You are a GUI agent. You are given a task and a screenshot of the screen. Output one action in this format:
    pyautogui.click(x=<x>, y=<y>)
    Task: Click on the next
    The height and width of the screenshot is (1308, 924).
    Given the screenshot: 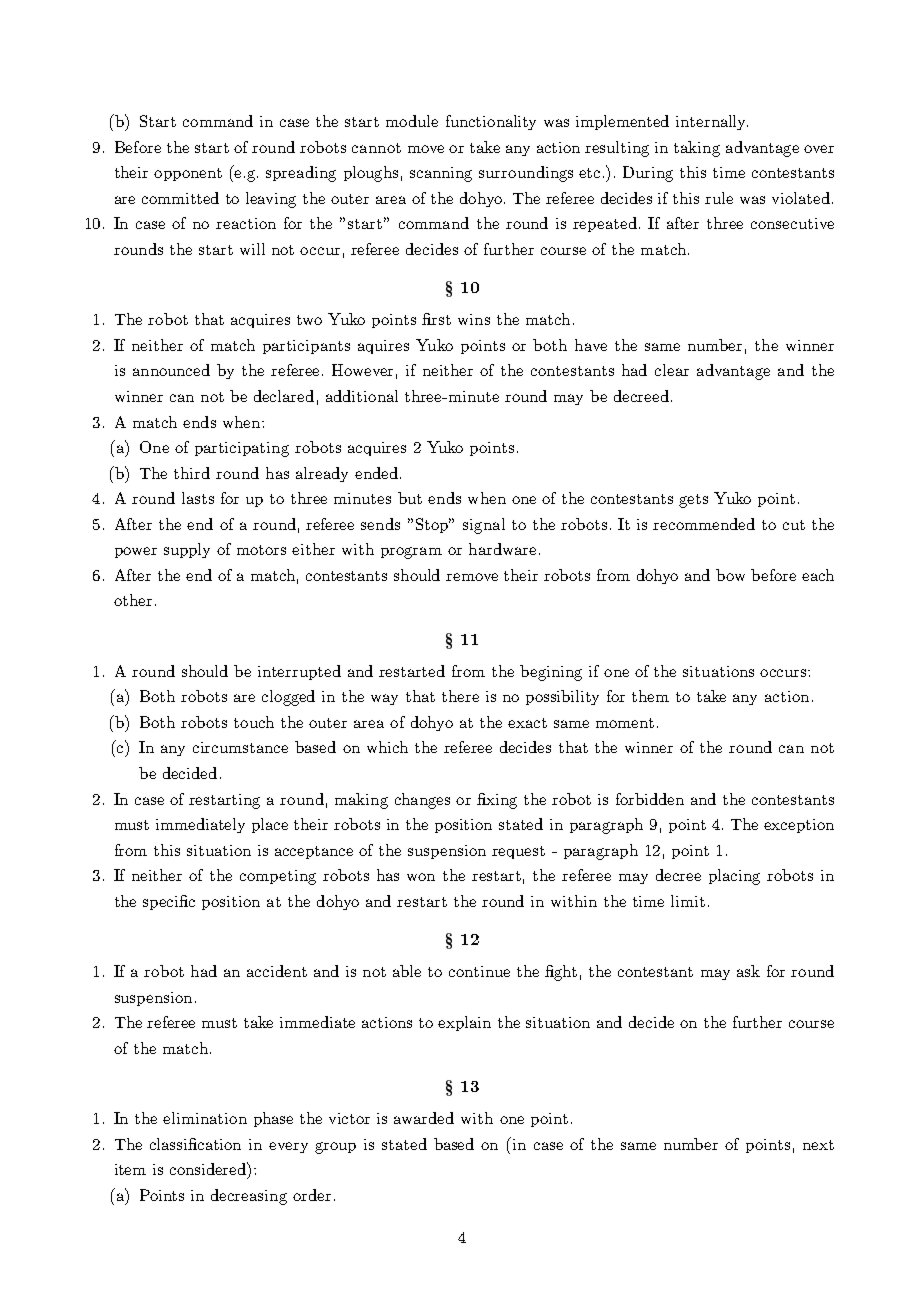 What is the action you would take?
    pyautogui.click(x=818, y=1145)
